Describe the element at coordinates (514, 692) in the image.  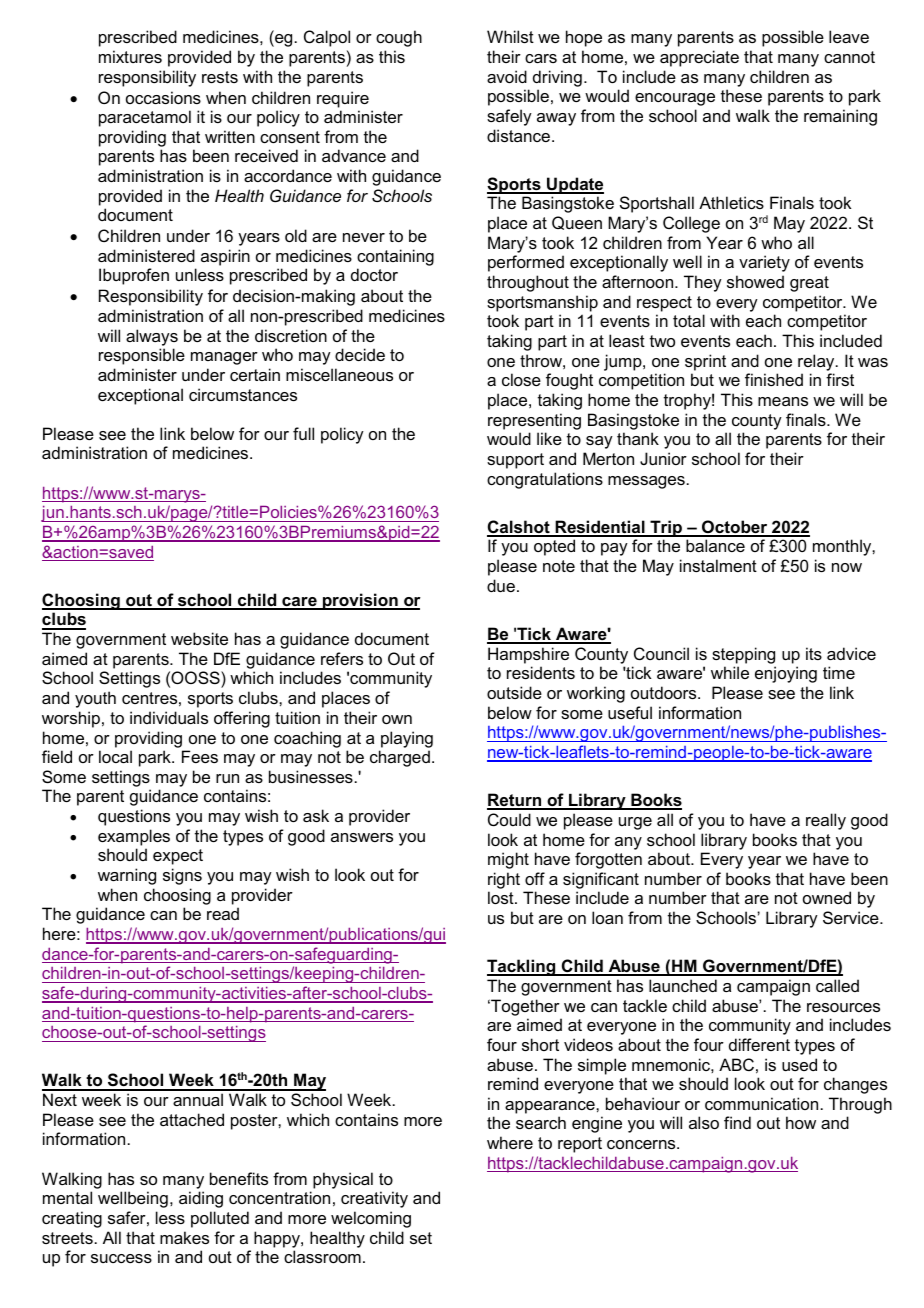
I see `outside` at that location.
